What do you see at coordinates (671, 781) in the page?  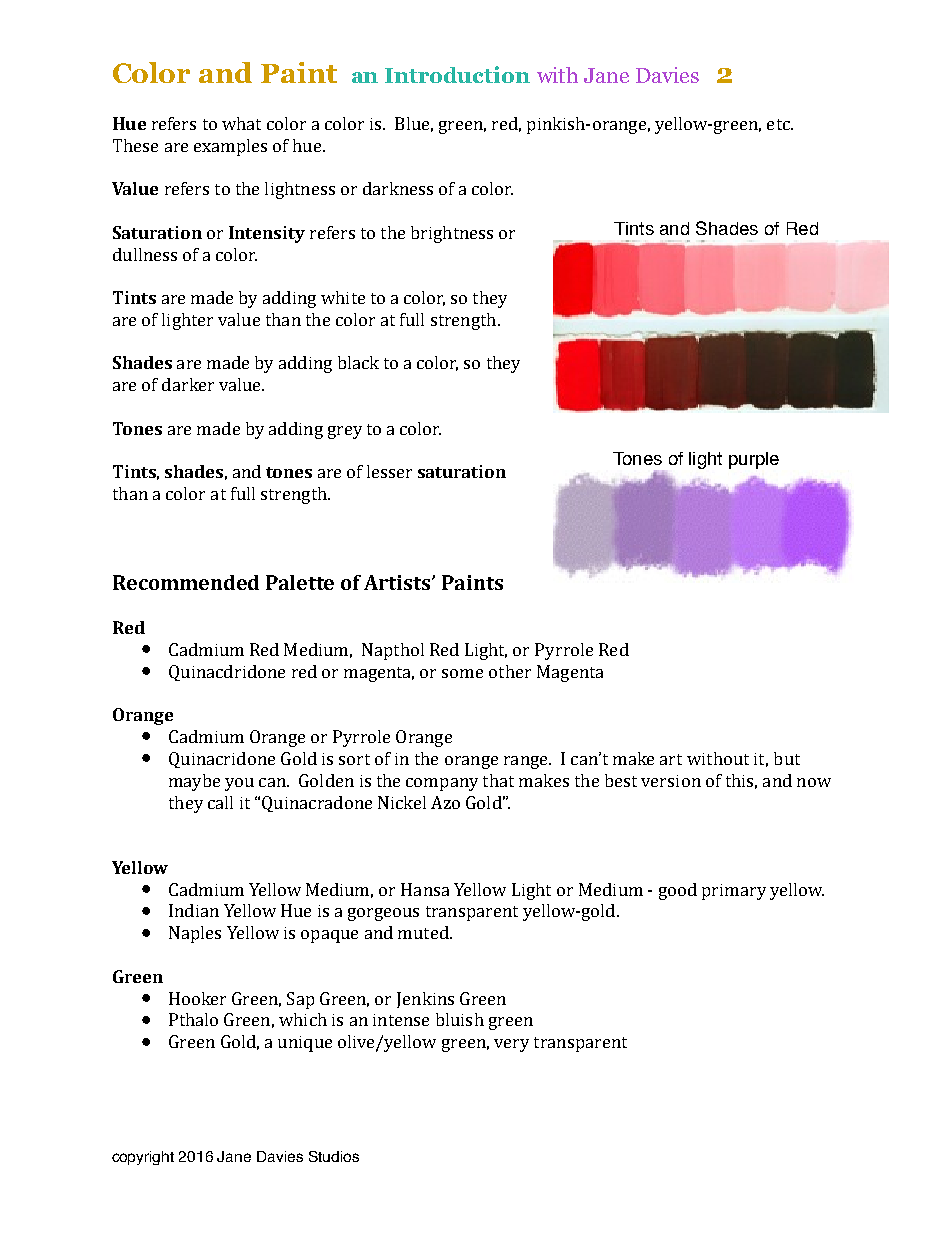 I see `version` at bounding box center [671, 781].
